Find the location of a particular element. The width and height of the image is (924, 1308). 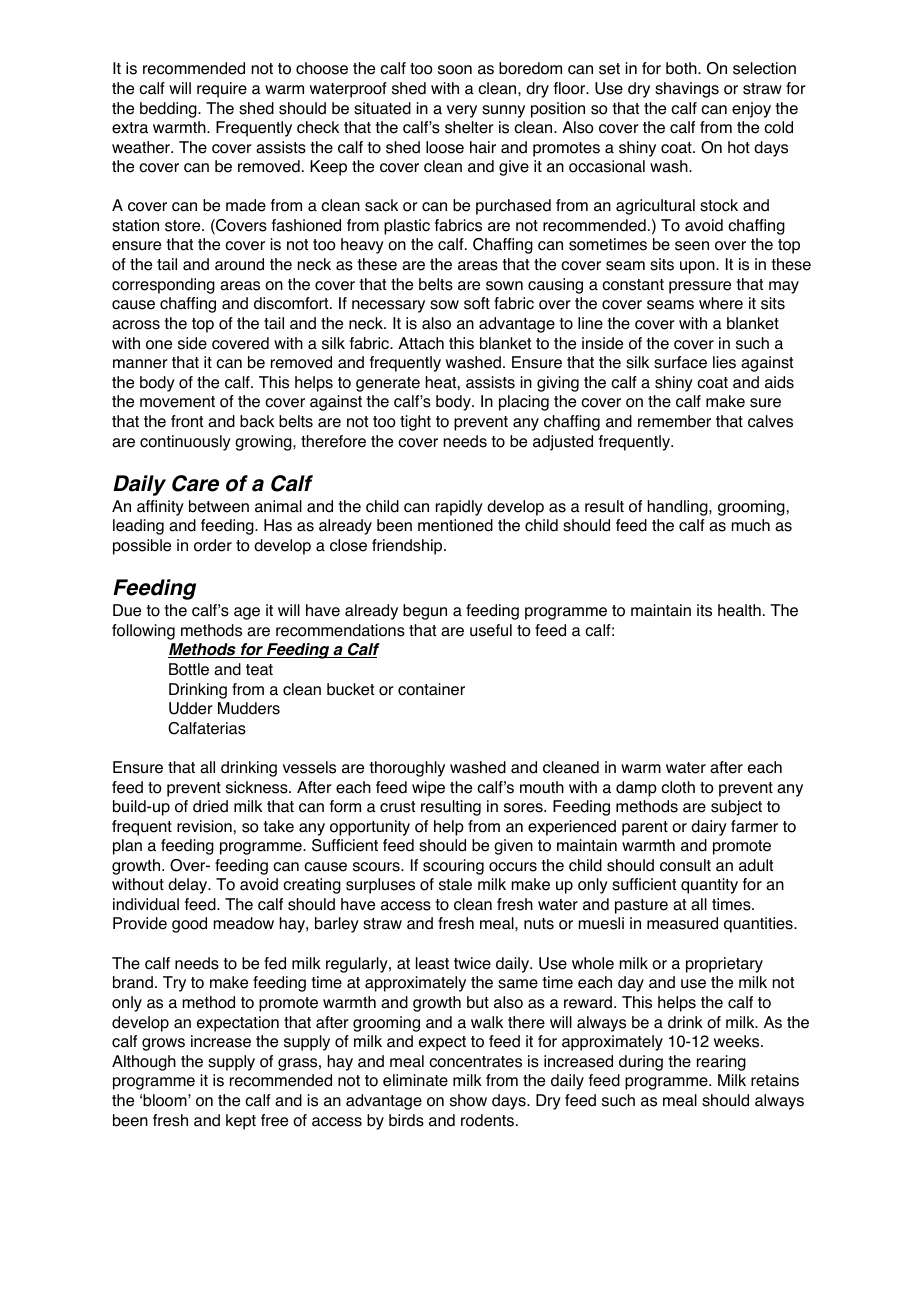

dried is located at coordinates (210, 806).
